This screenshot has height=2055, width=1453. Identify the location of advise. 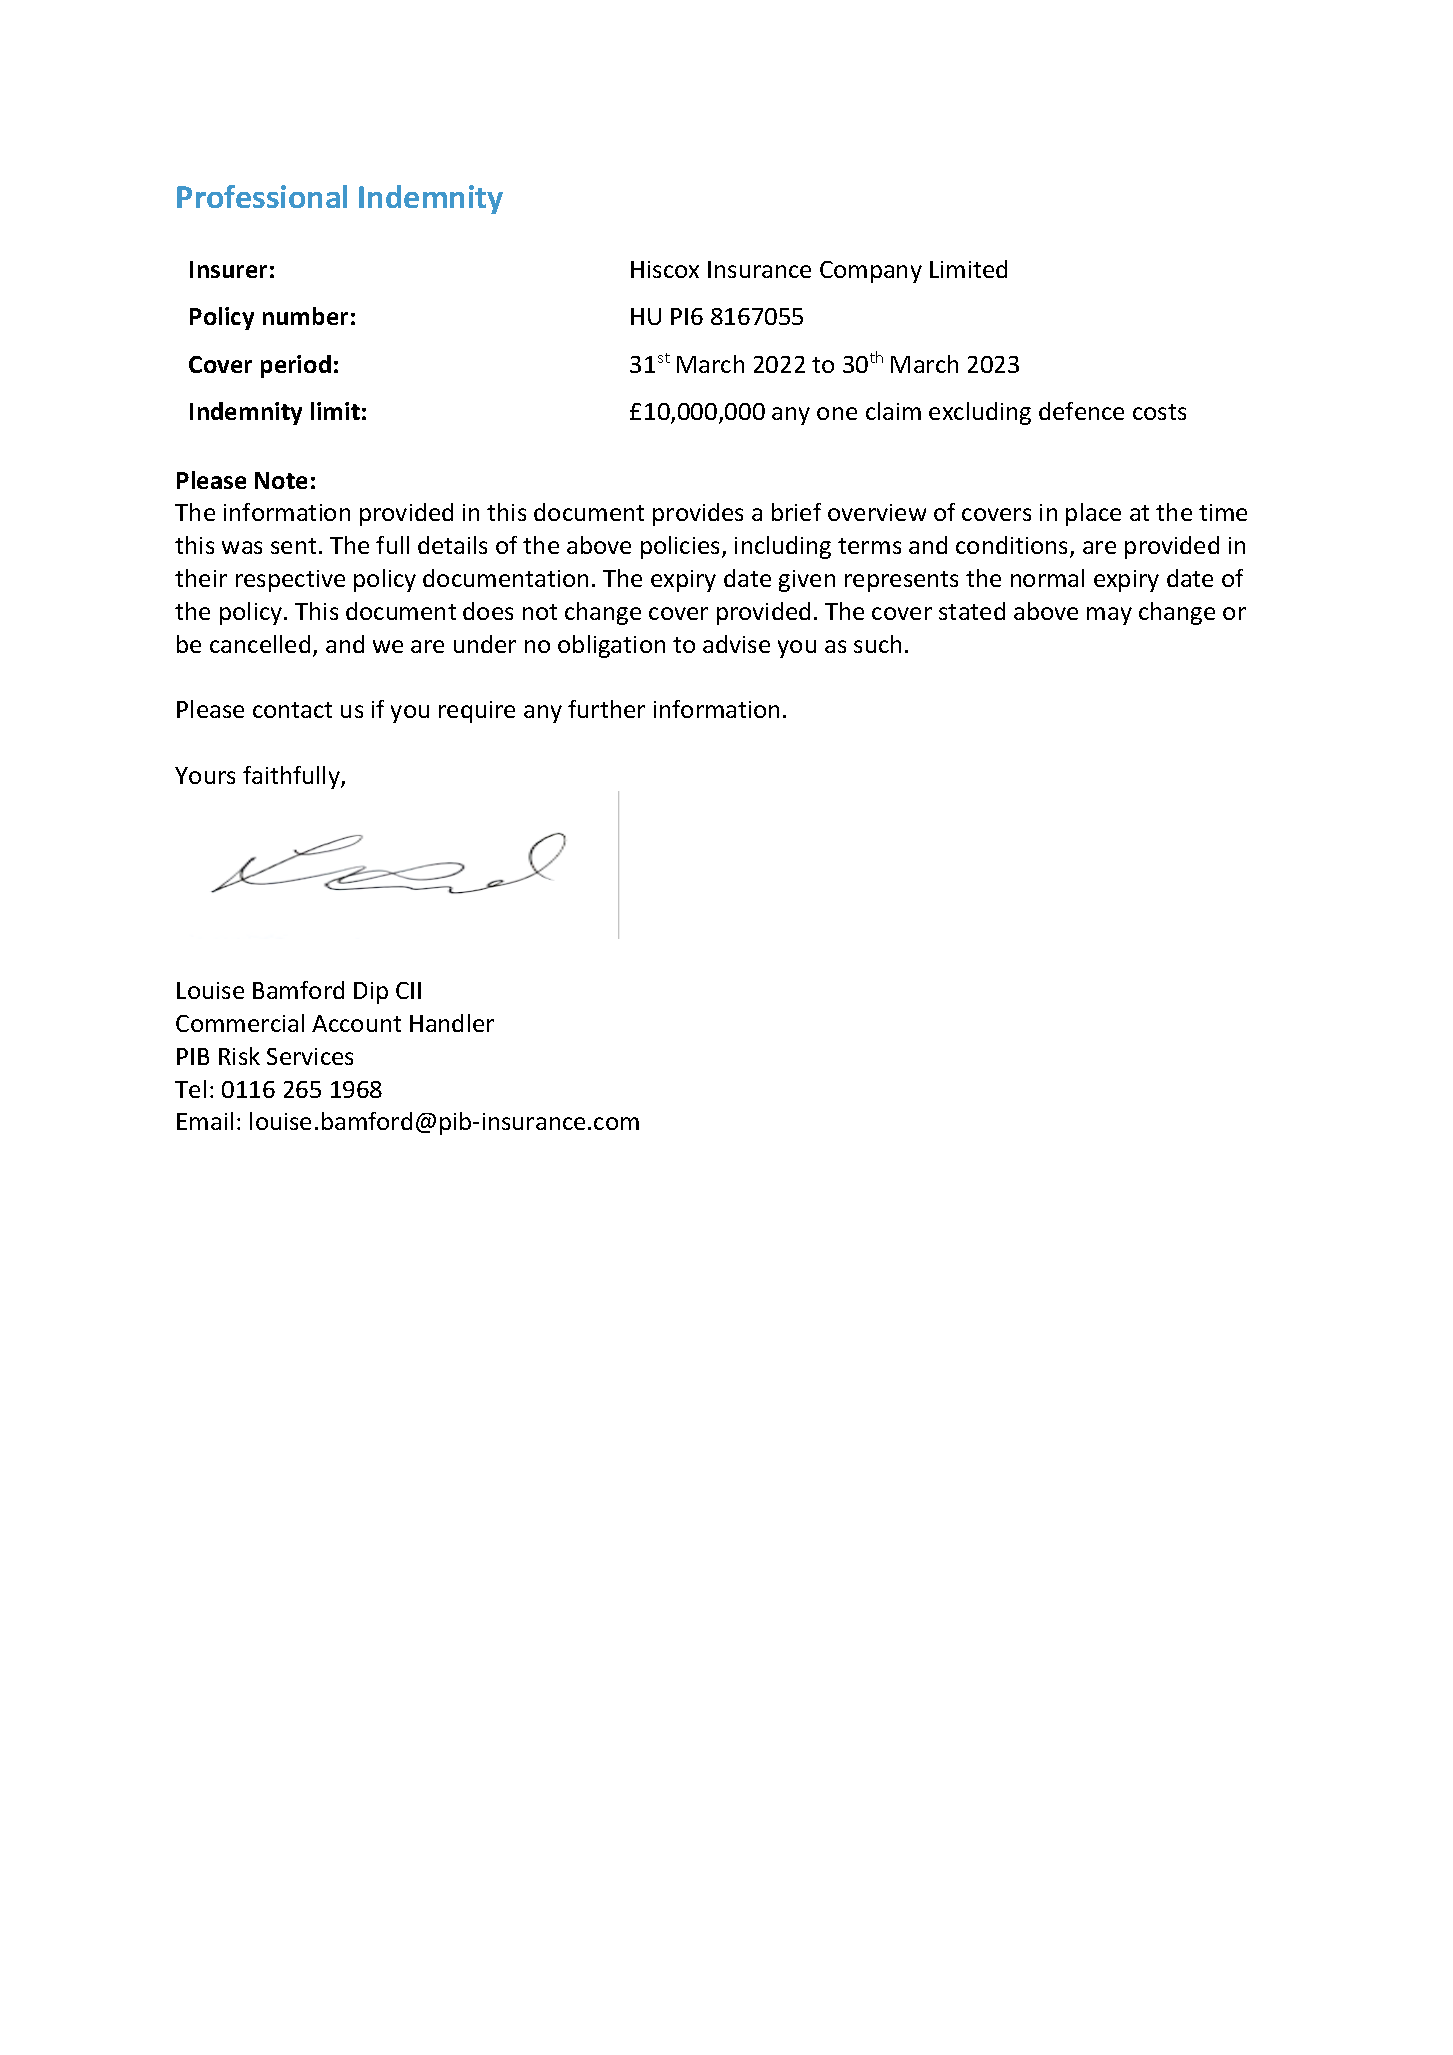
(736, 644).
